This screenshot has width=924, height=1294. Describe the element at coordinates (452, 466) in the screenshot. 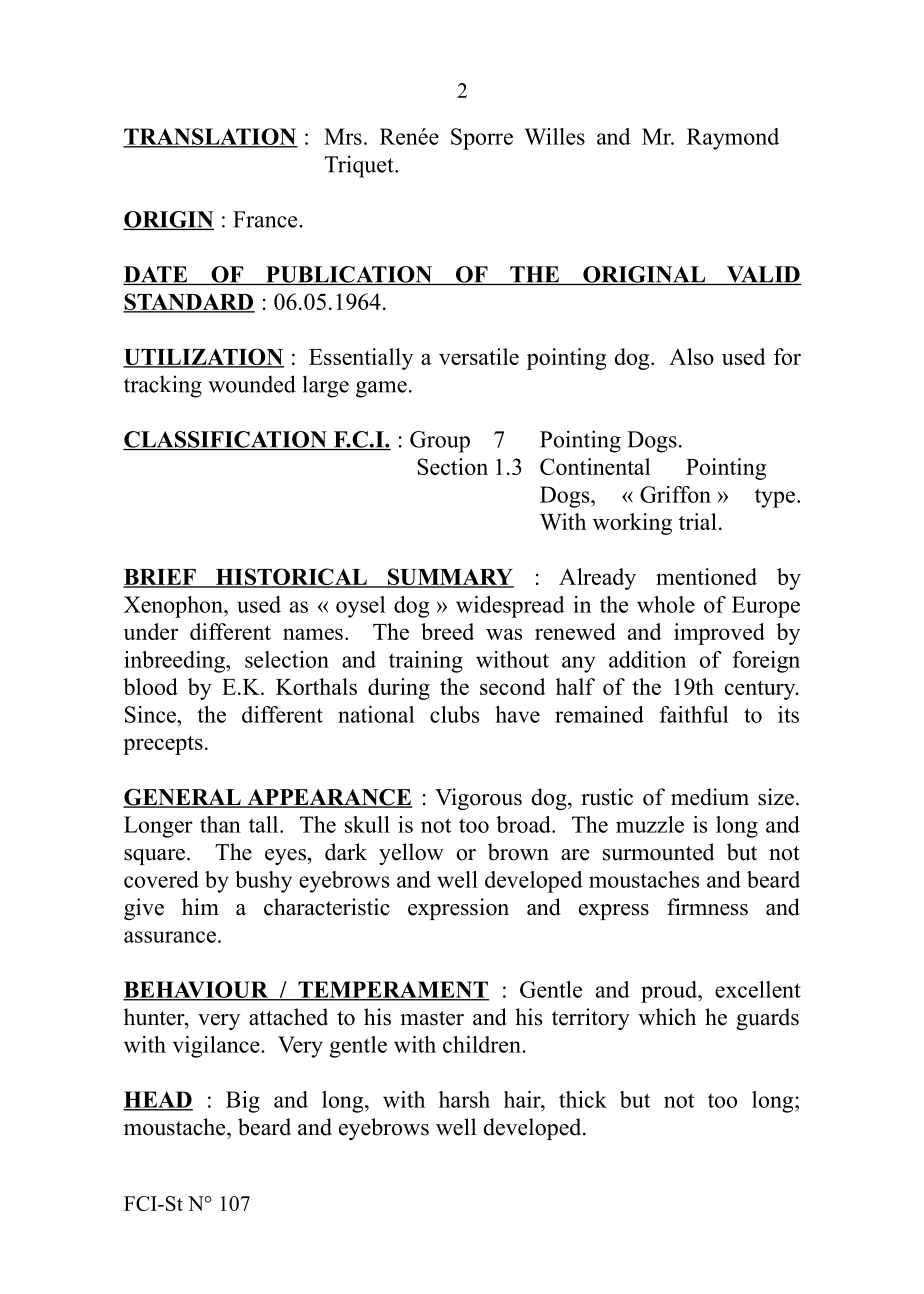

I see `Section` at that location.
